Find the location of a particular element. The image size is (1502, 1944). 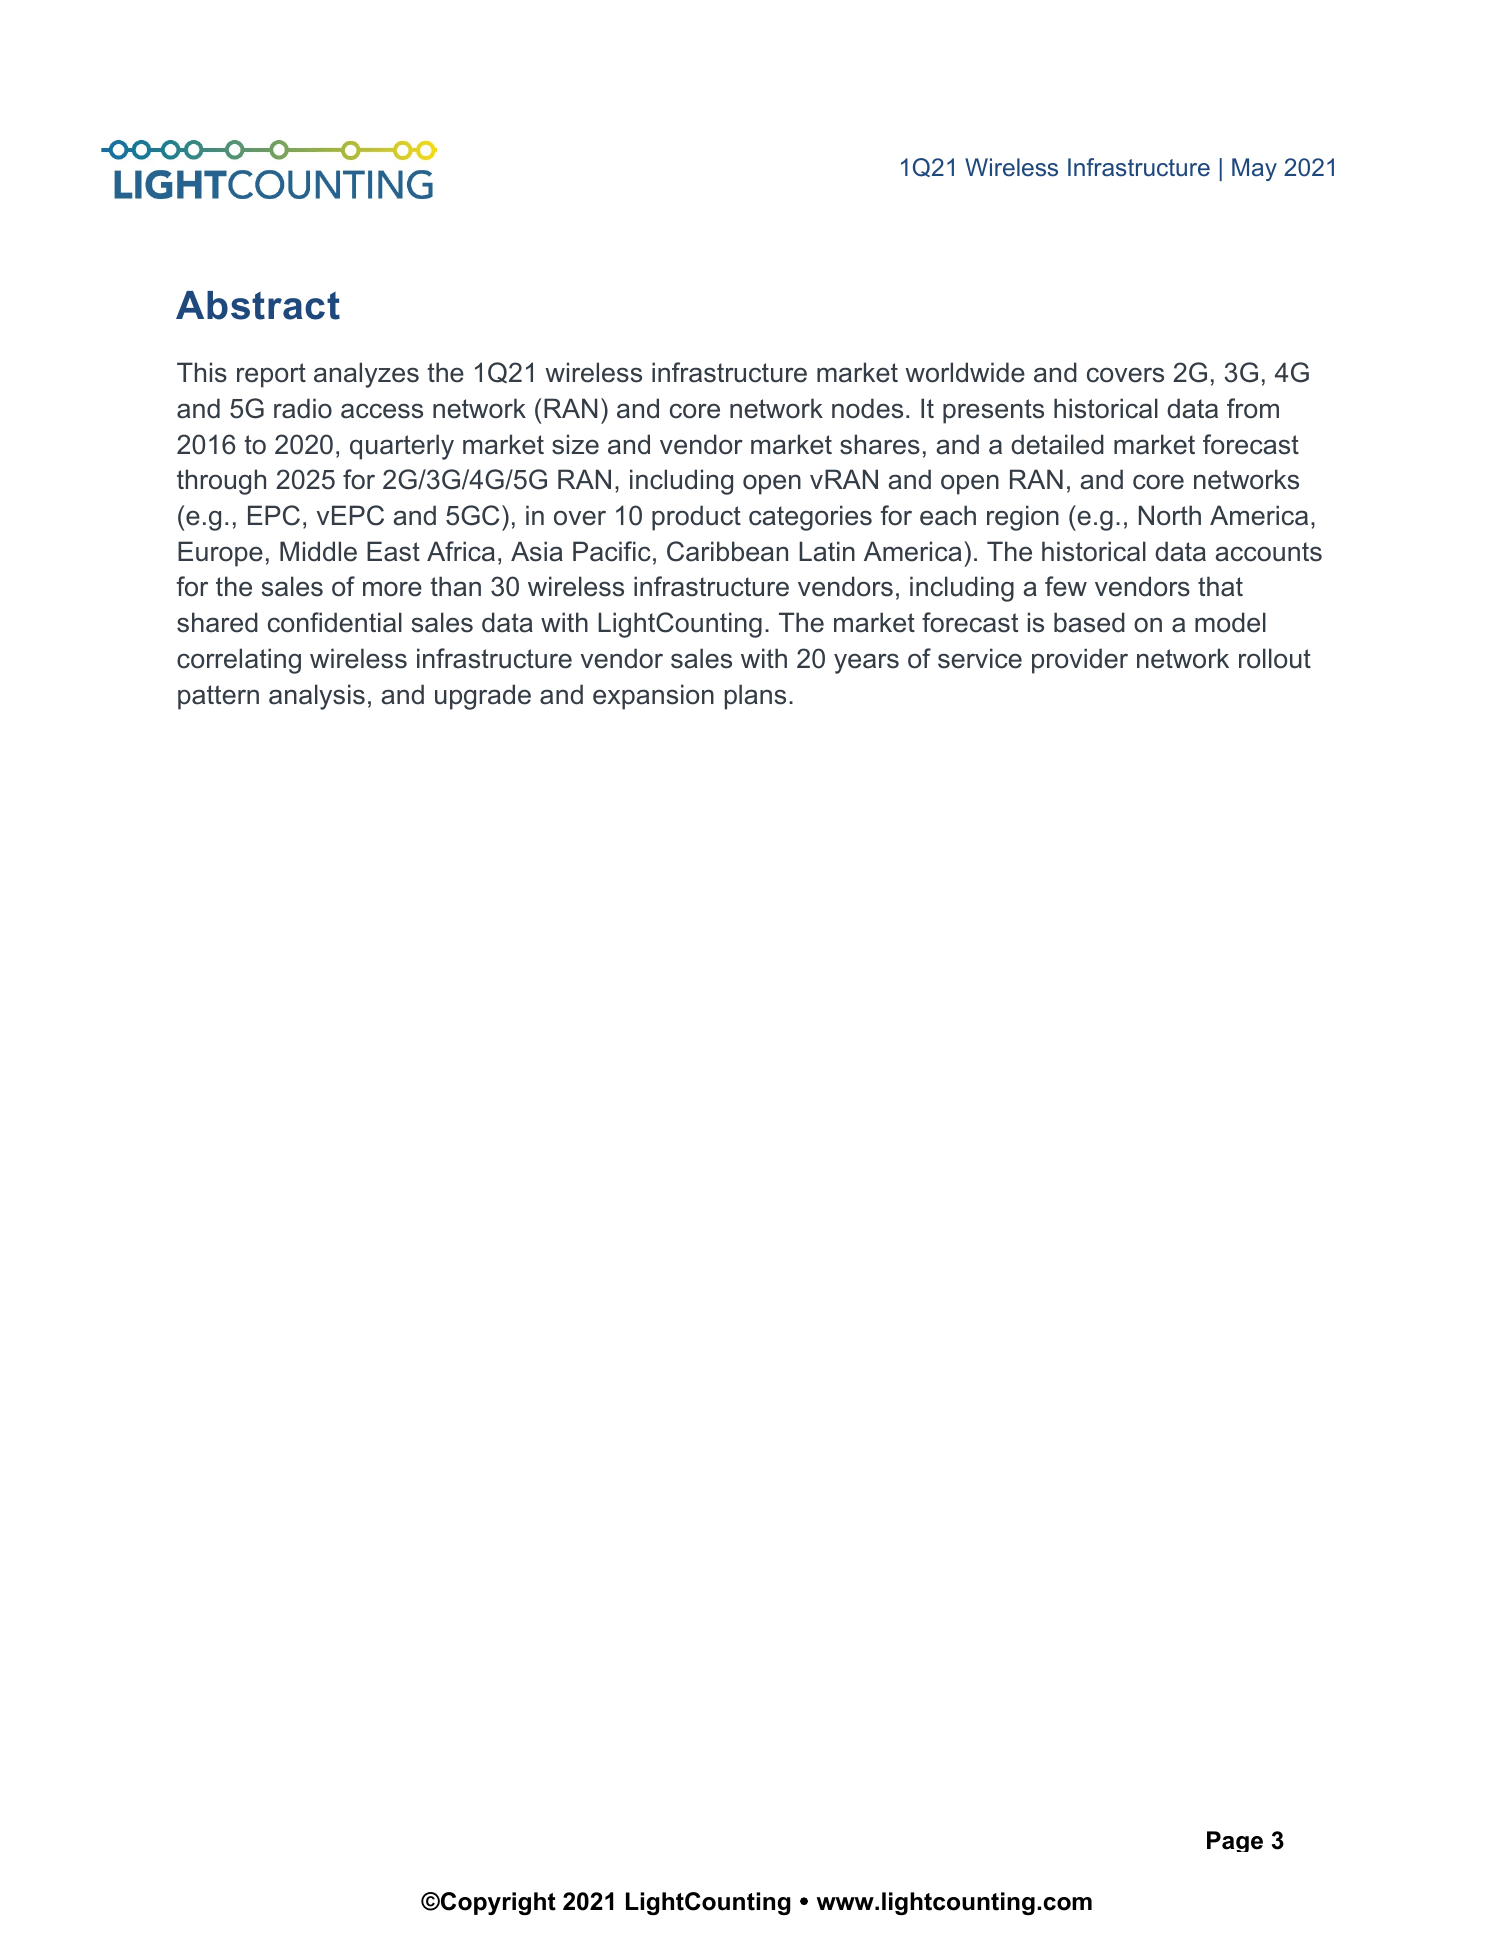

expansion is located at coordinates (653, 697).
